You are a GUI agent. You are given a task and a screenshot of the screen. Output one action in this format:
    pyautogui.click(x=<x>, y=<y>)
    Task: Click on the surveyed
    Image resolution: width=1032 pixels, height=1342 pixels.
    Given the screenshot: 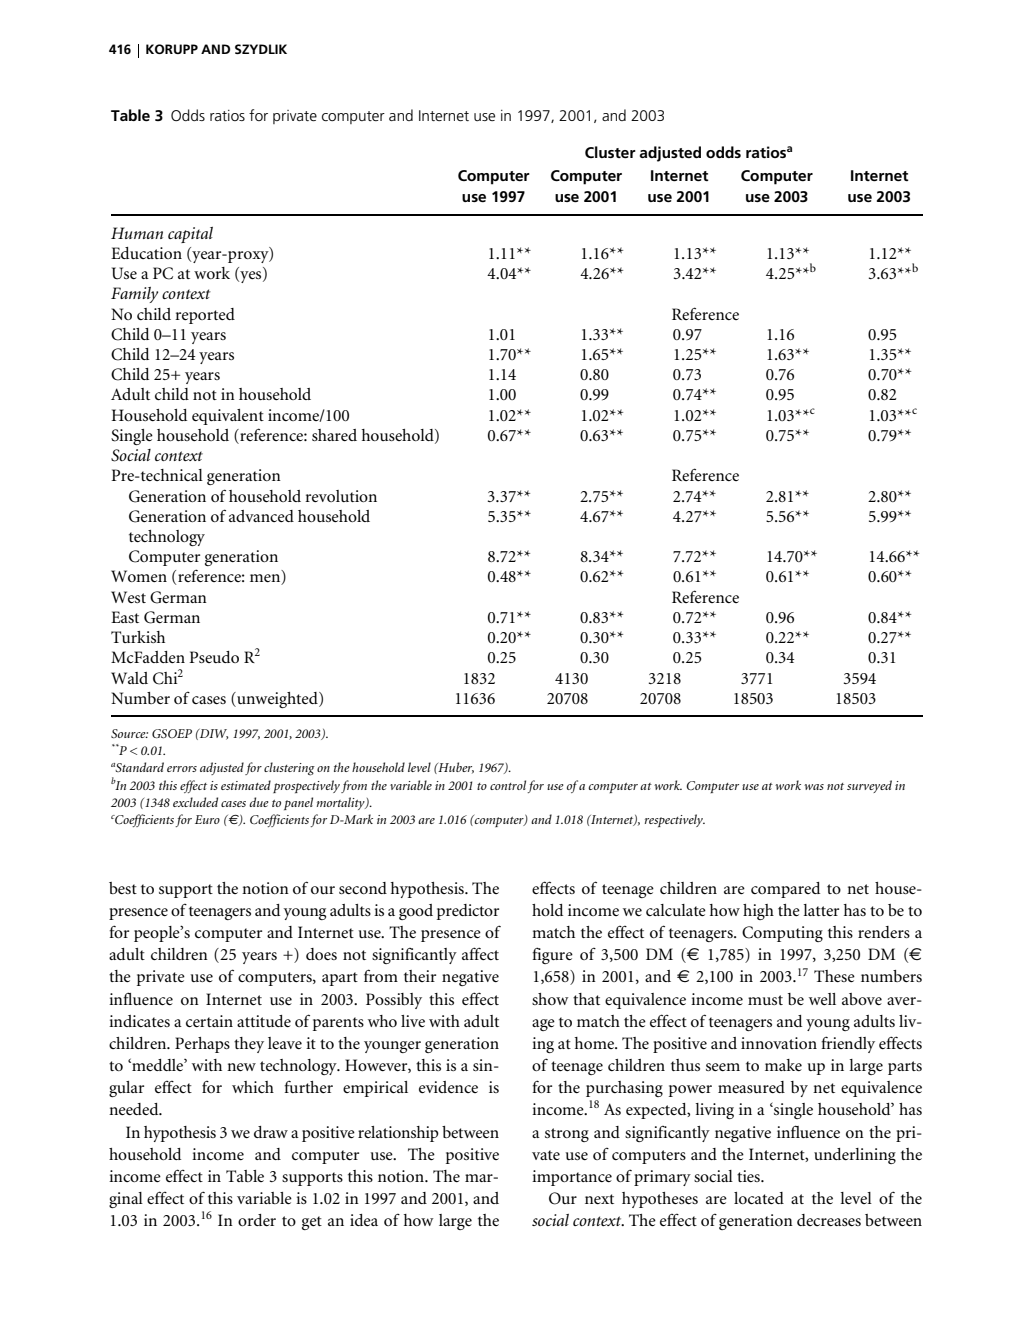 What is the action you would take?
    pyautogui.click(x=869, y=786)
